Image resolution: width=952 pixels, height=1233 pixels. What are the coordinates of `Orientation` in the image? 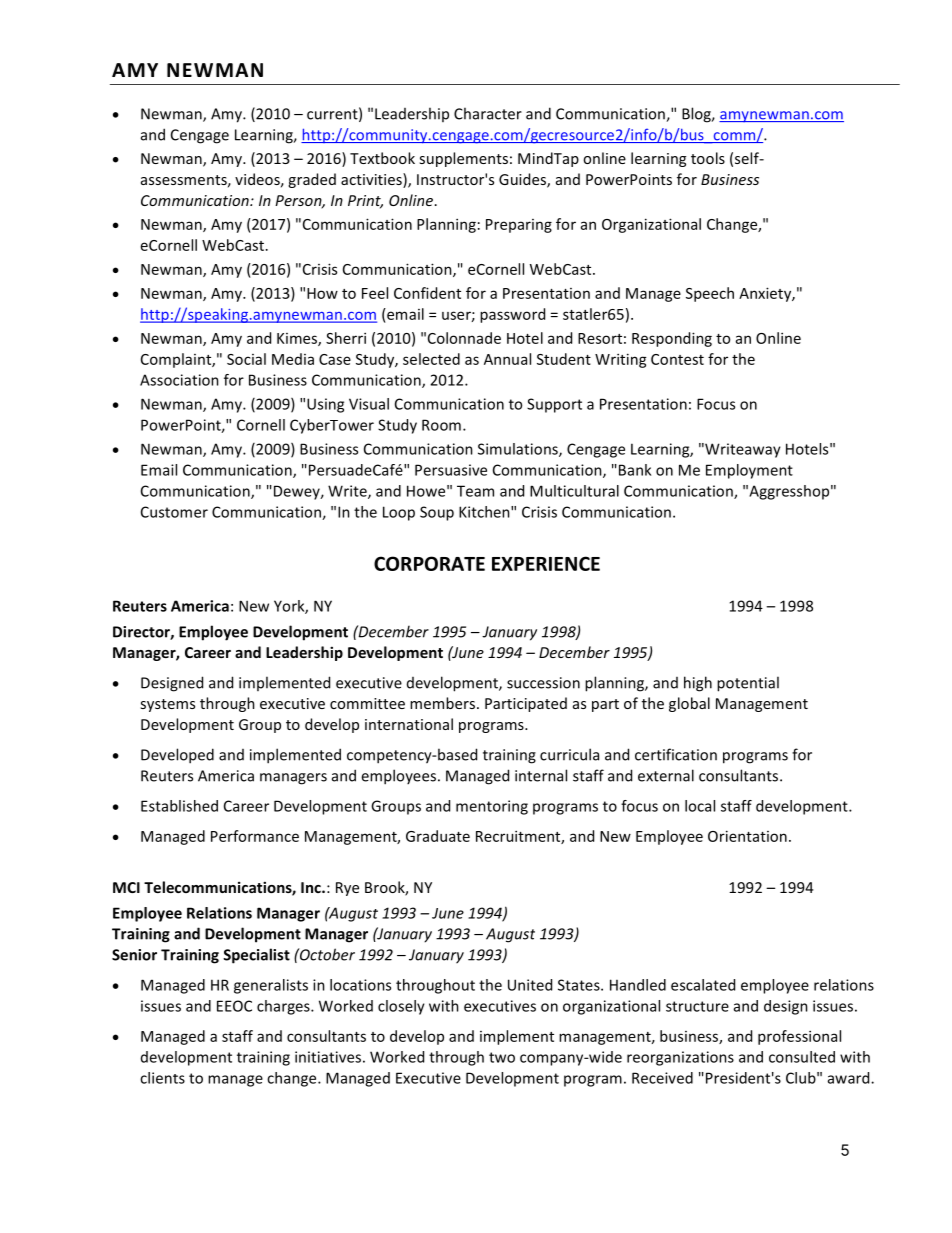 It's located at (747, 836).
